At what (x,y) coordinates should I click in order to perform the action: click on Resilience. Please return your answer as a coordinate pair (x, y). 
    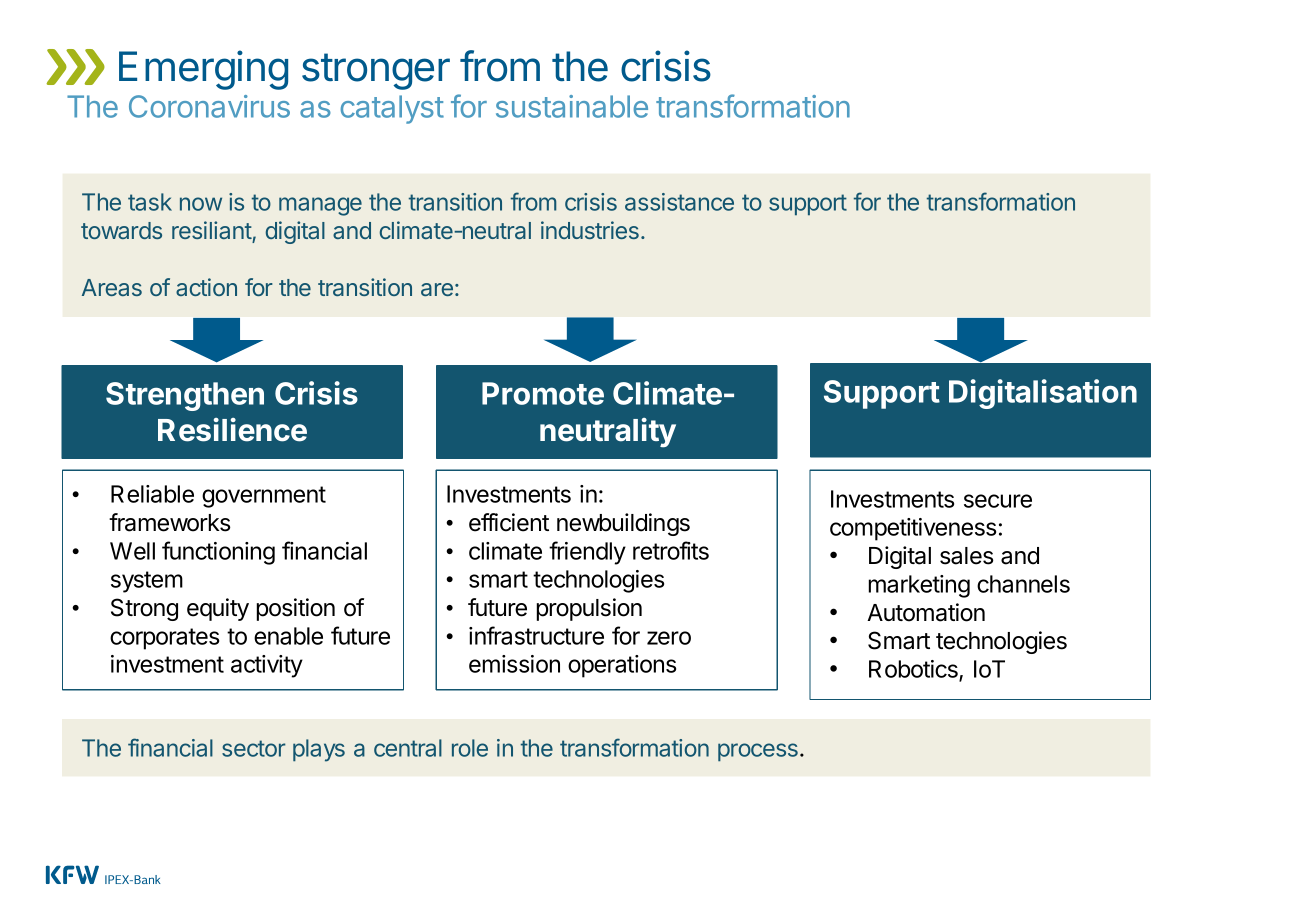
    Looking at the image, I should click on (232, 430).
